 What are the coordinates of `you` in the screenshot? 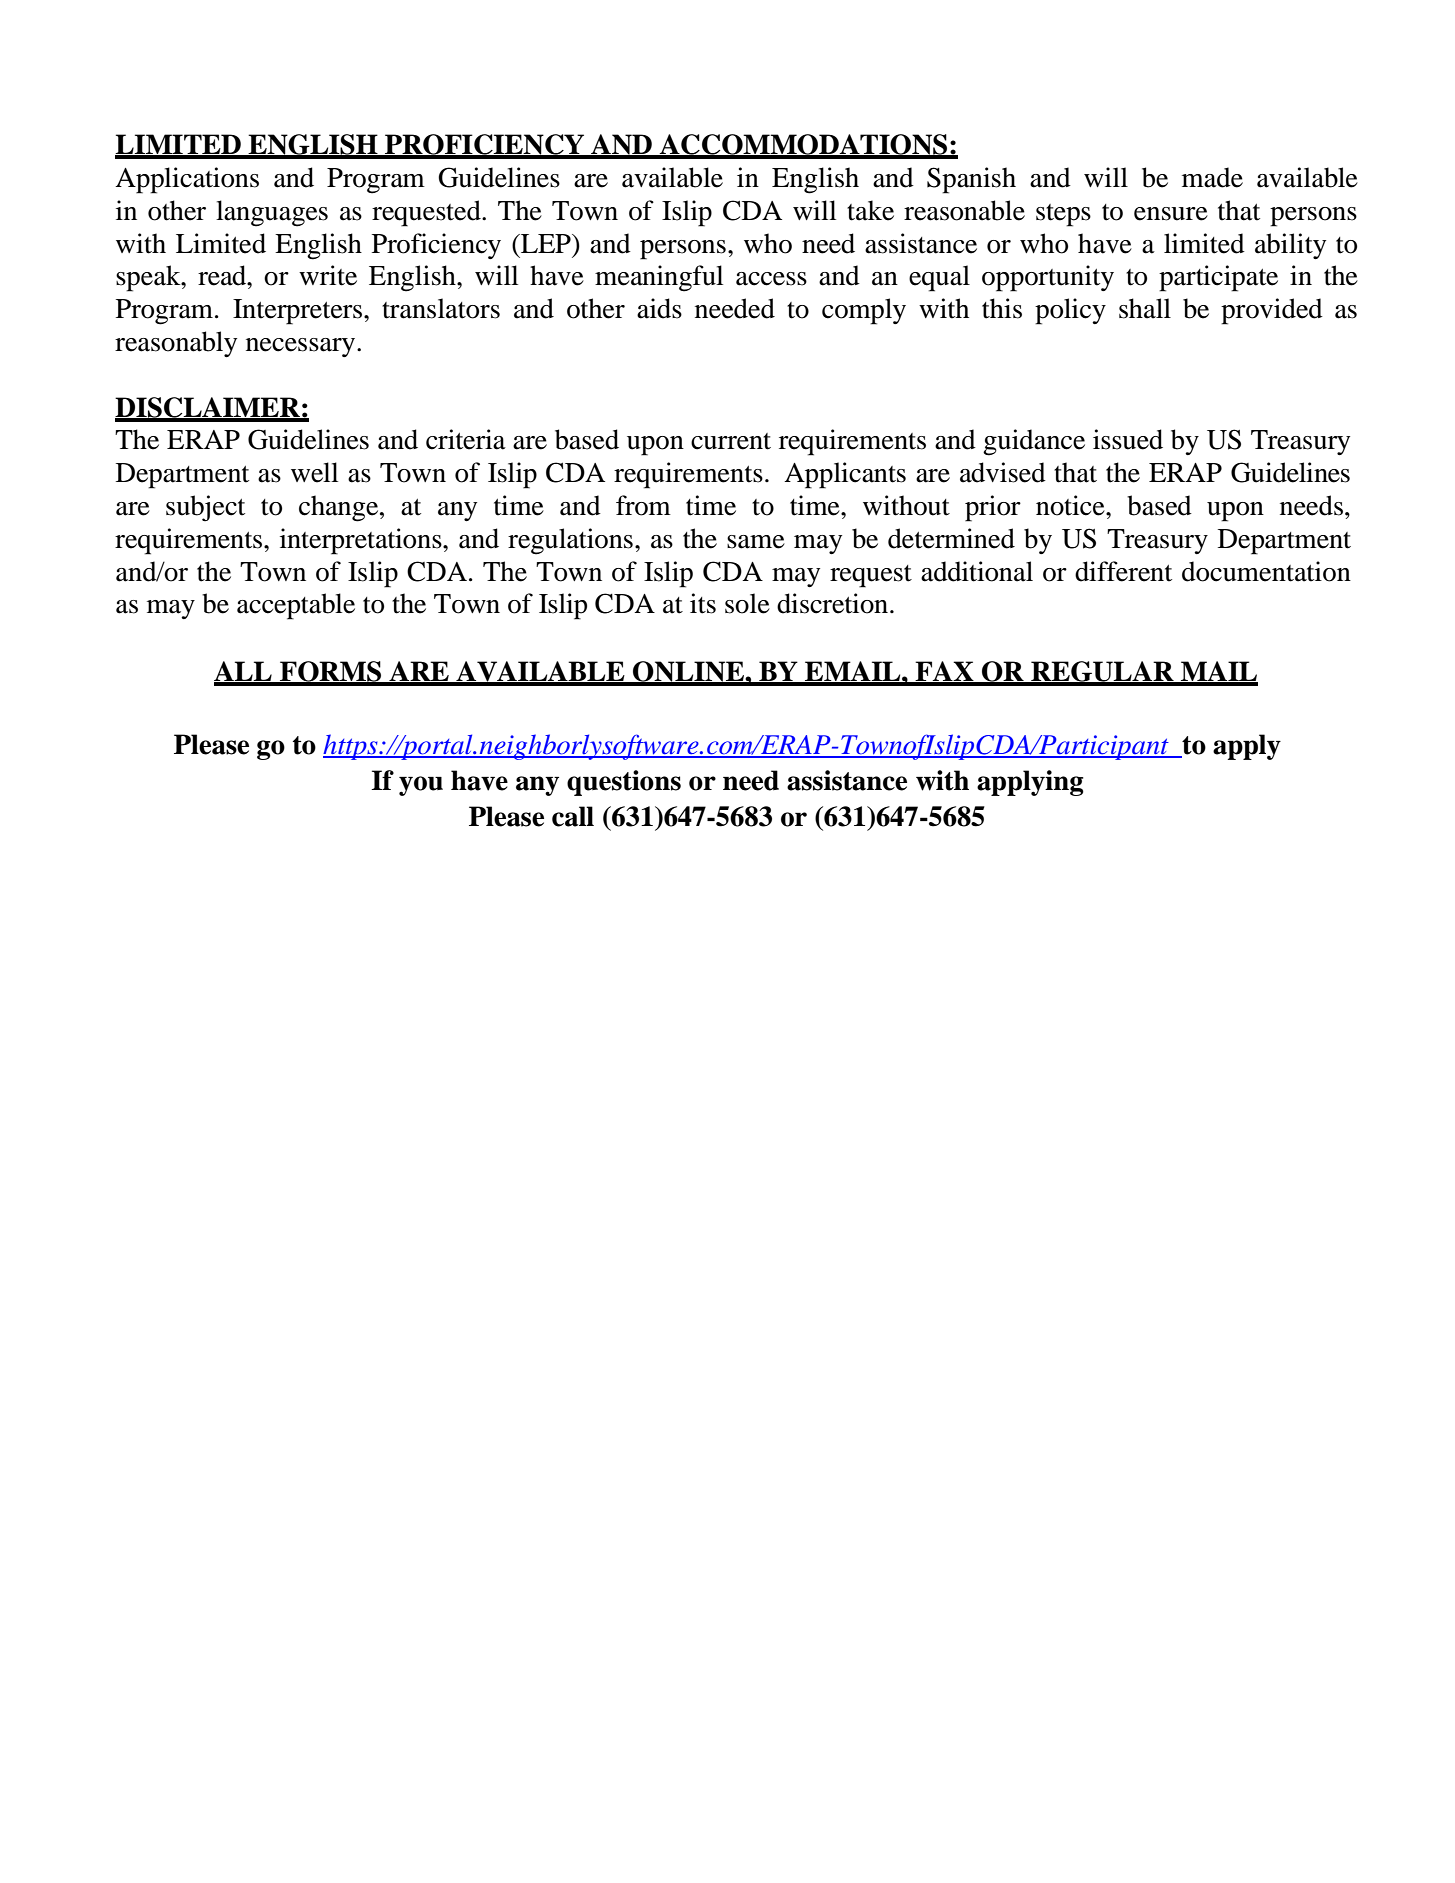 It's located at (421, 786).
